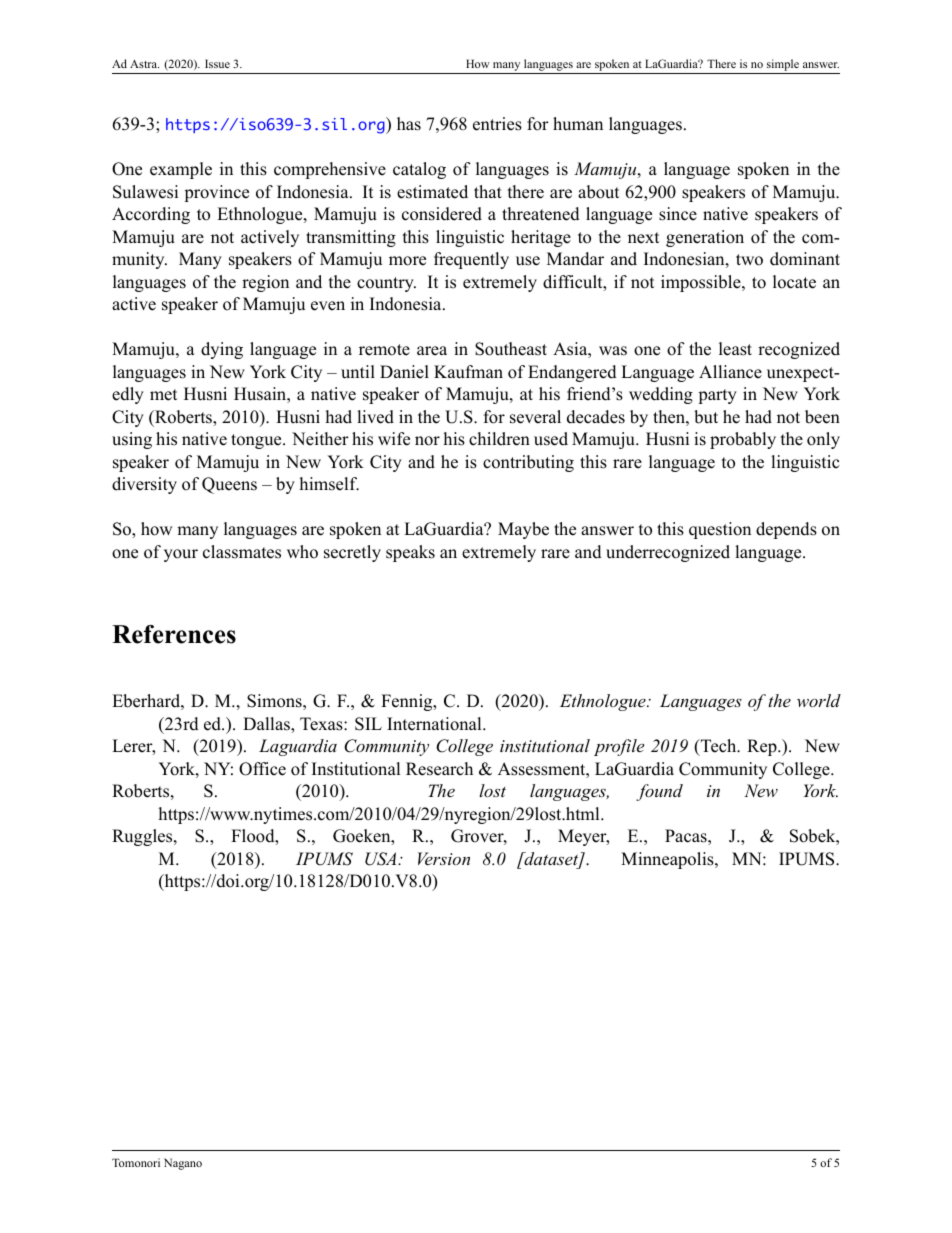  Describe the element at coordinates (782, 66) in the image. I see `simple` at that location.
